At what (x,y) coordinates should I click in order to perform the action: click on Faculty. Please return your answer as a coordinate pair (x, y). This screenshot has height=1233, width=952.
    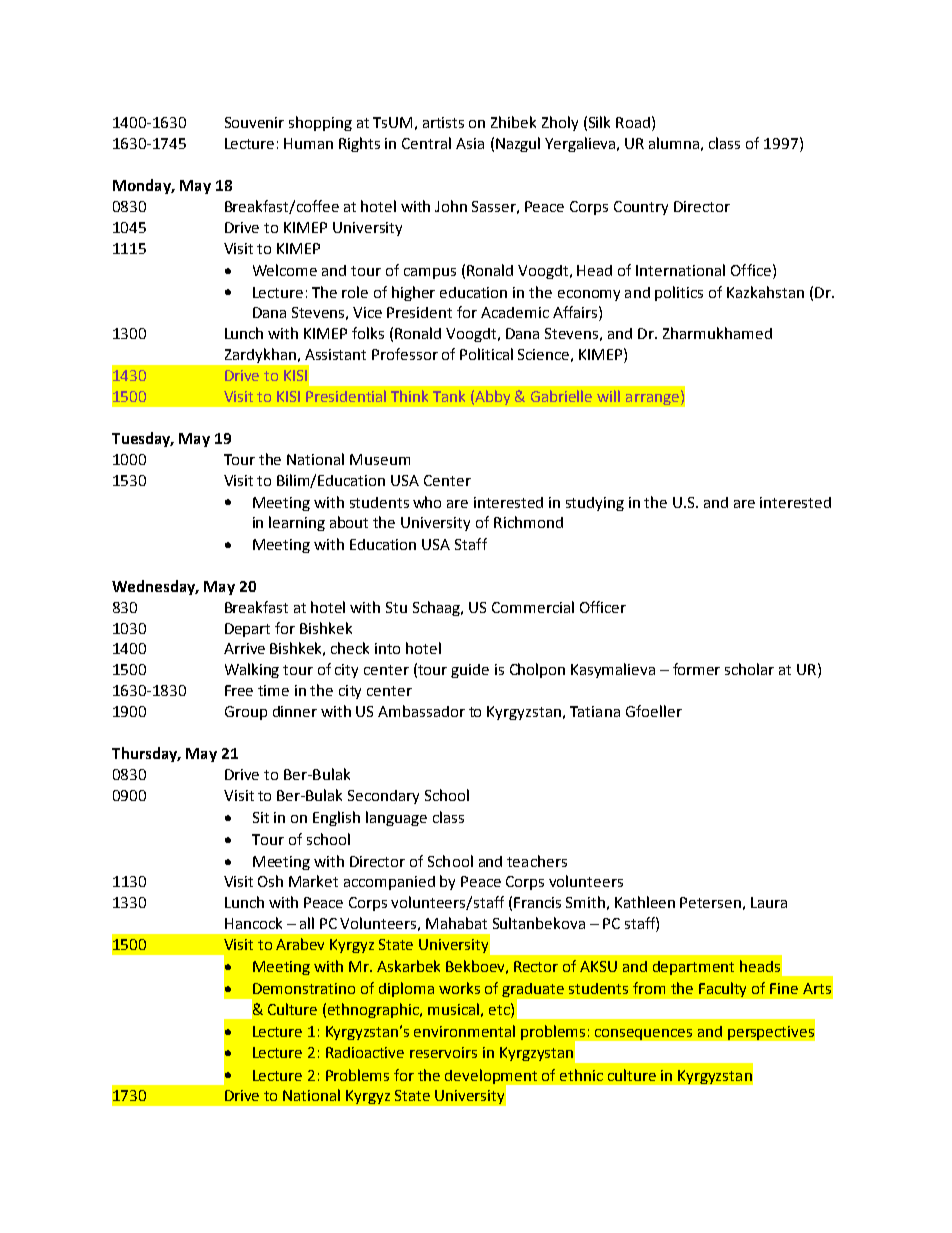
    Looking at the image, I should click on (722, 989).
